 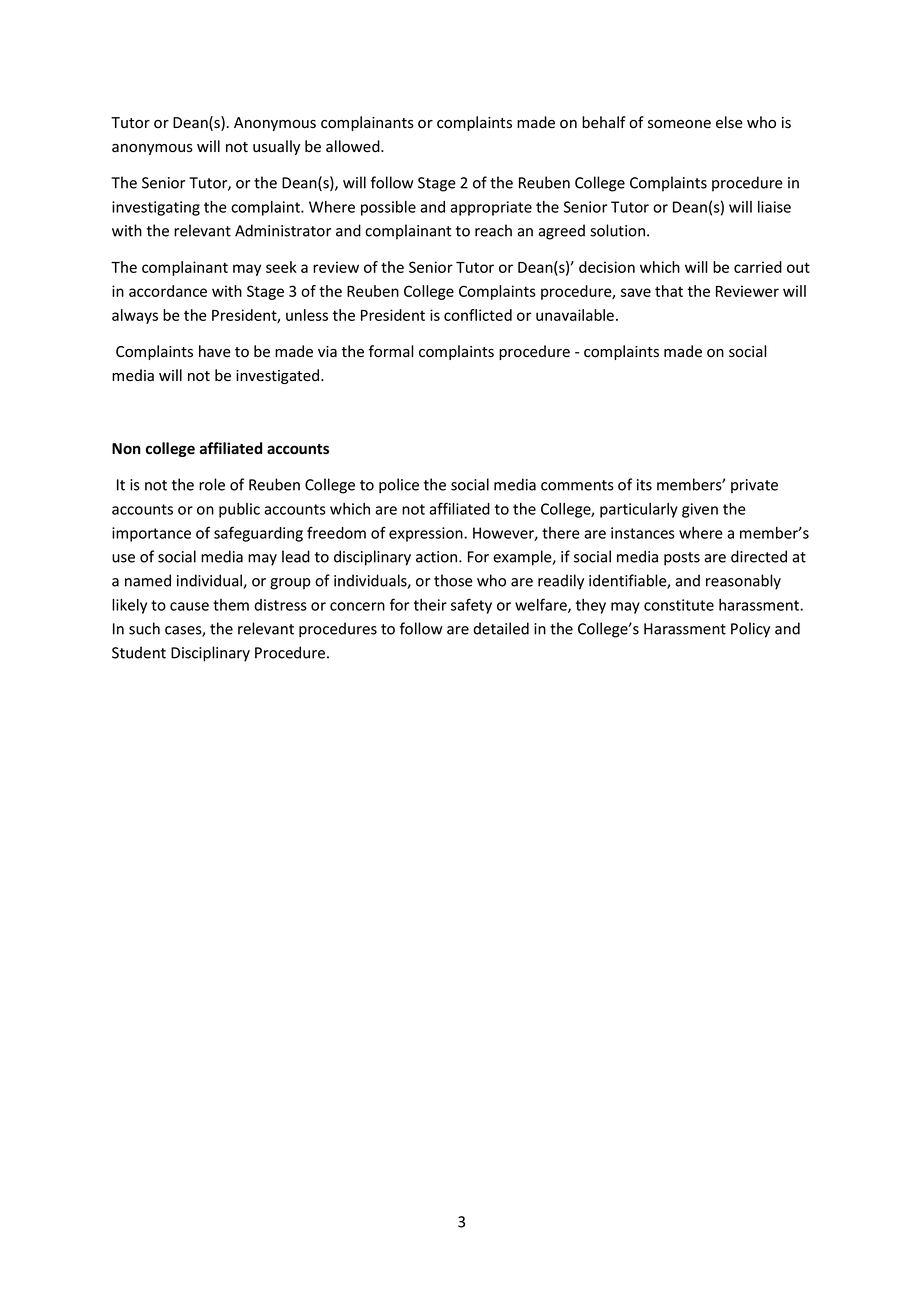 I want to click on such, so click(x=144, y=628).
